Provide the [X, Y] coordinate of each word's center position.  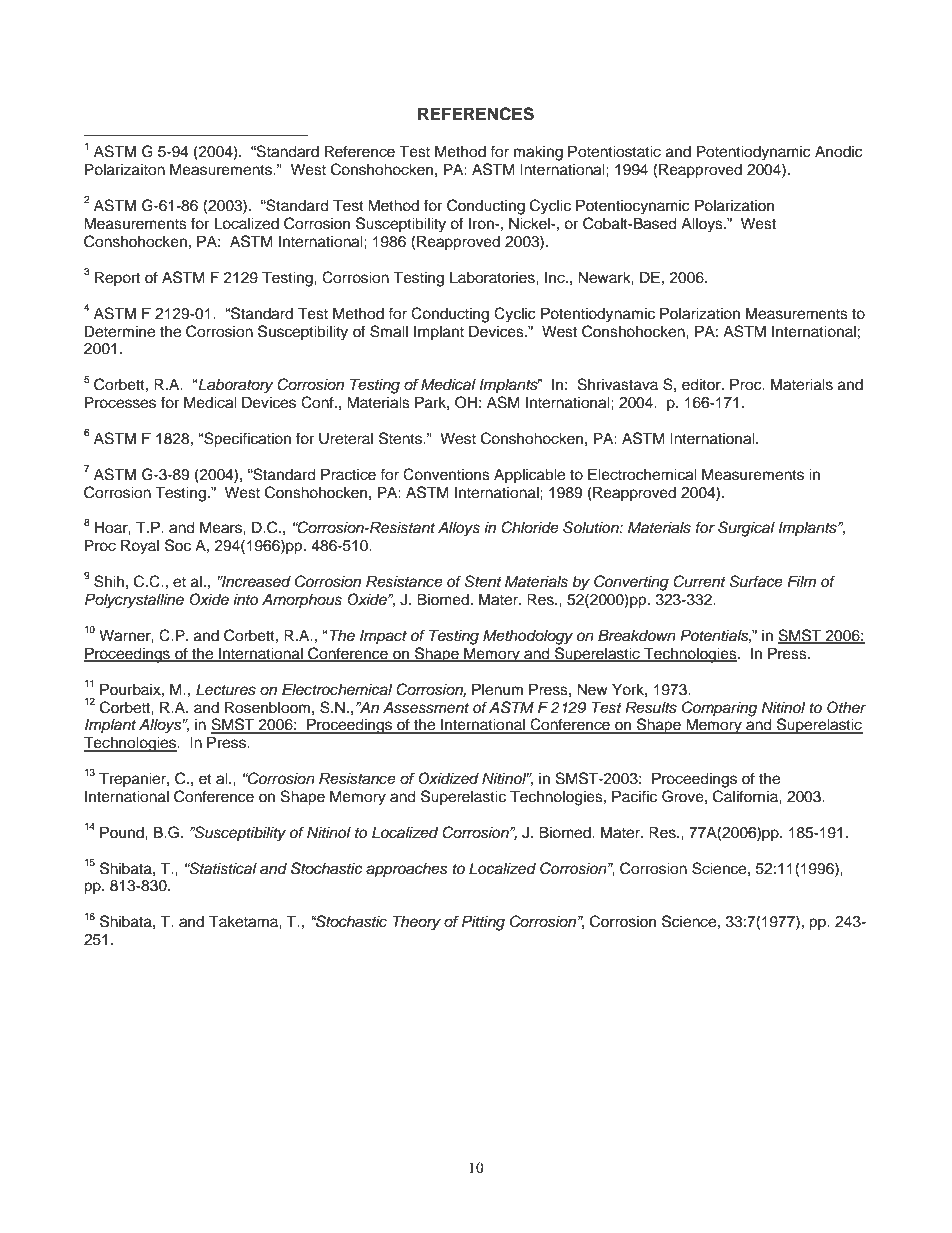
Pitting [483, 923]
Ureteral [346, 438]
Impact [383, 636]
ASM [503, 402]
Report [117, 279]
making [538, 153]
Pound [123, 832]
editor [702, 384]
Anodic [839, 152]
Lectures [226, 689]
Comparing [719, 709]
